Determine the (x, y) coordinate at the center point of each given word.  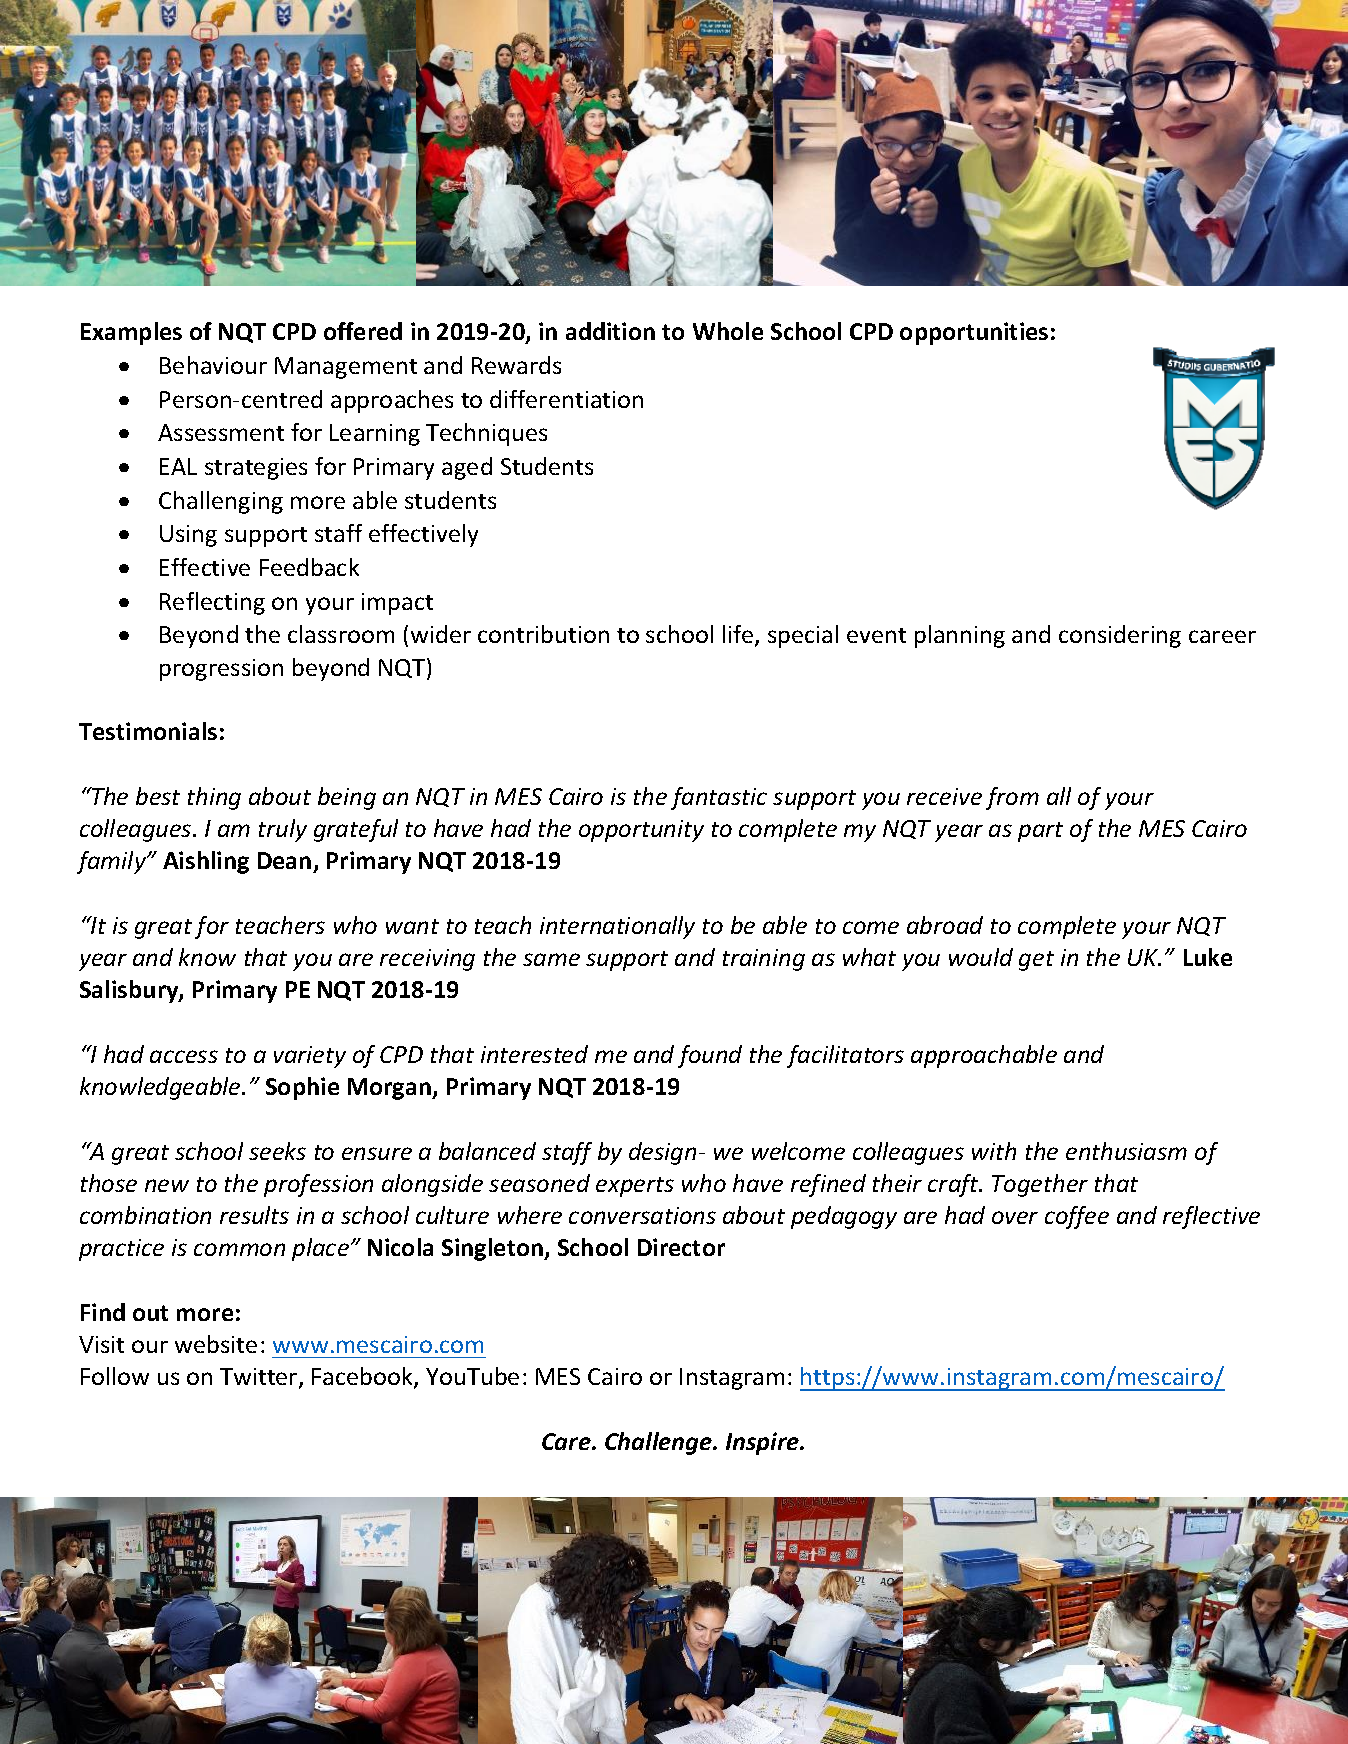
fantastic (719, 798)
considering (1120, 636)
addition (610, 331)
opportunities (974, 333)
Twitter (260, 1378)
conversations (642, 1215)
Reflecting (212, 603)
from (1012, 798)
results (254, 1215)
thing (214, 798)
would (981, 957)
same (551, 959)
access (184, 1056)
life (739, 635)
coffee (1077, 1217)
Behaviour (213, 365)
